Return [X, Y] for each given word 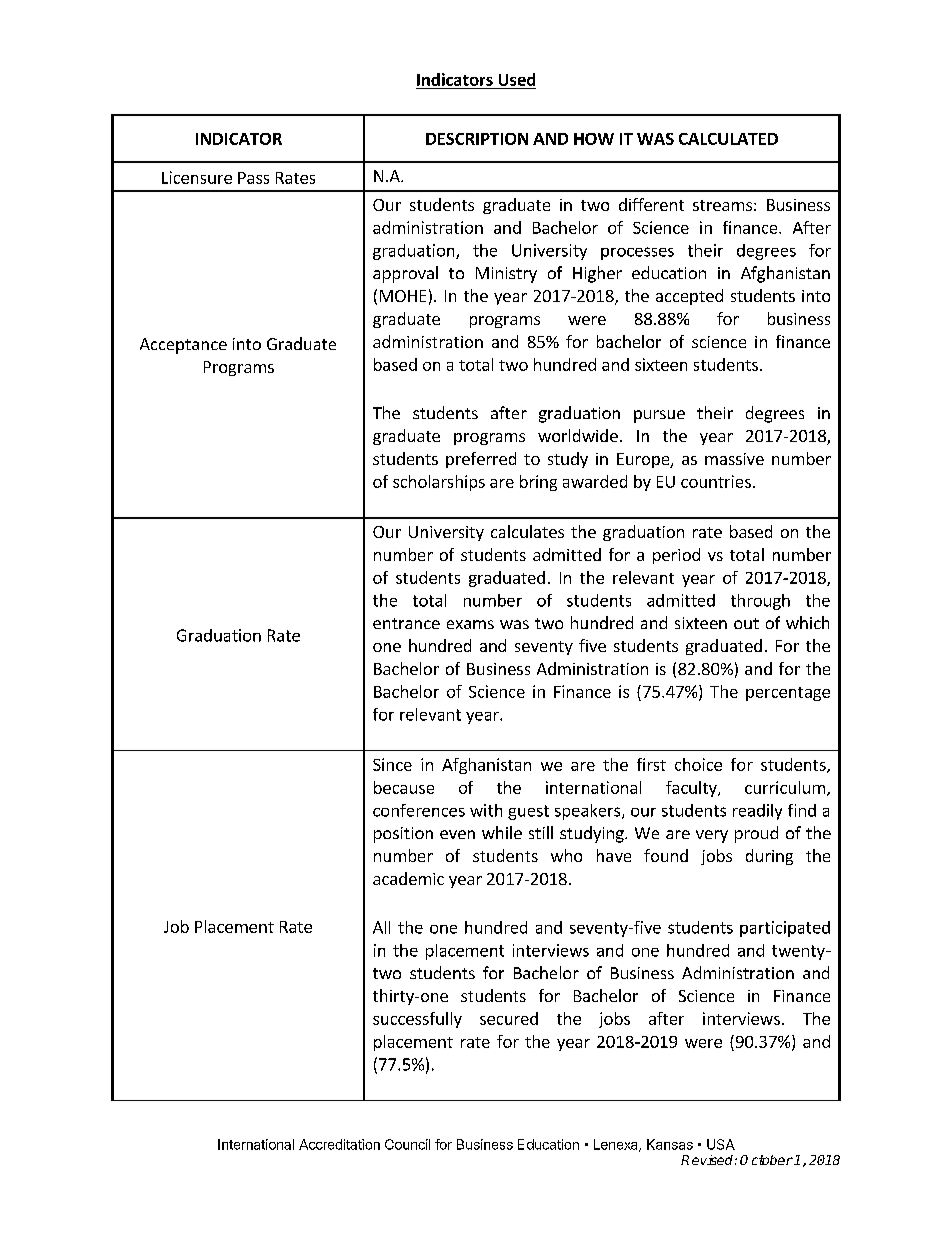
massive [734, 459]
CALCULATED [728, 139]
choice [698, 764]
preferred [481, 460]
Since [392, 764]
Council [407, 1144]
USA [721, 1144]
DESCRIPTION [477, 139]
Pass [253, 178]
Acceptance [183, 346]
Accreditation [339, 1144]
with [486, 810]
